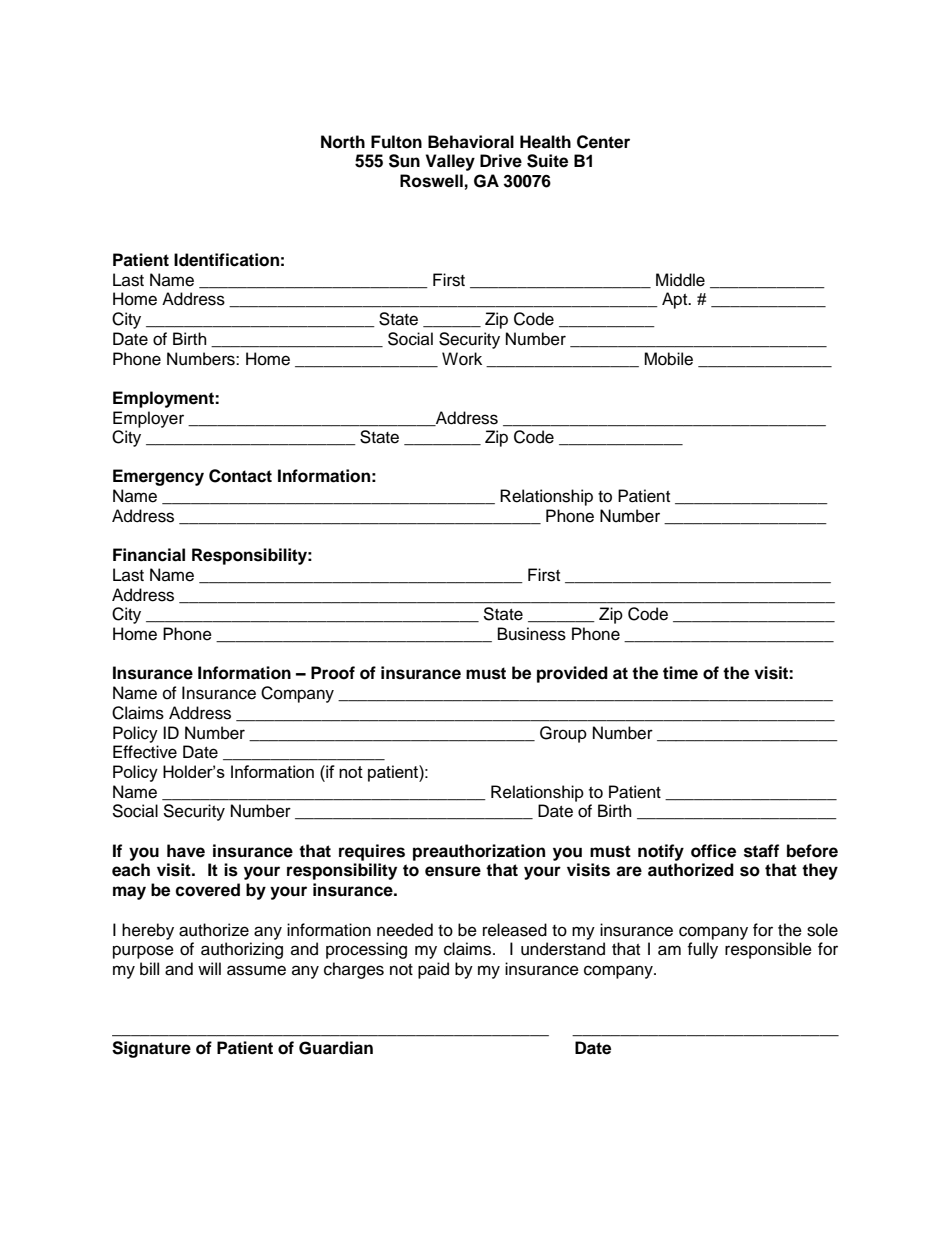 Image resolution: width=952 pixels, height=1233 pixels. What do you see at coordinates (668, 359) in the screenshot?
I see `Mobile` at bounding box center [668, 359].
